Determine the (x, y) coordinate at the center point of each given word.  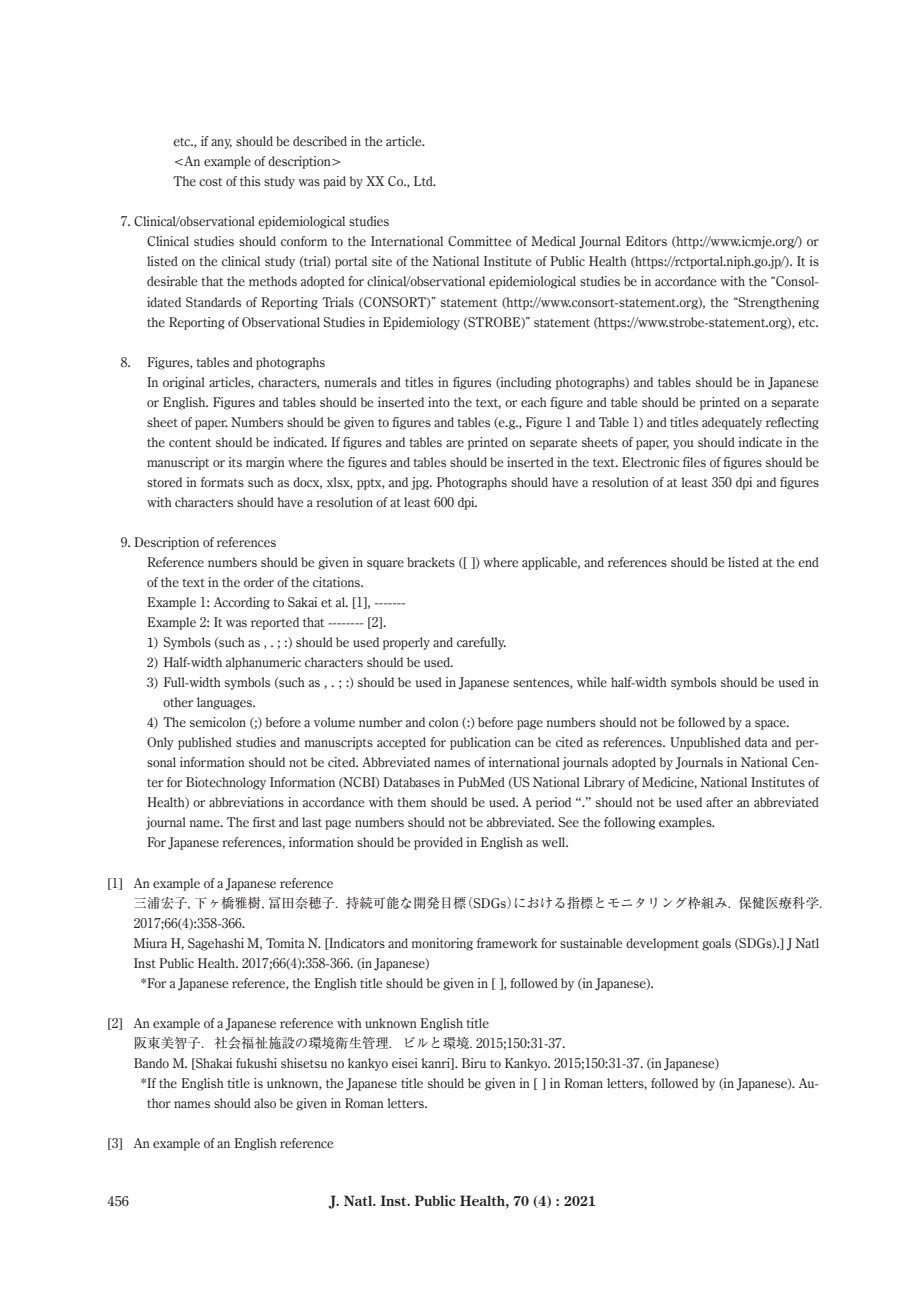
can (524, 743)
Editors (646, 241)
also (265, 1103)
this (250, 181)
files (694, 462)
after (719, 802)
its (235, 462)
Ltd (424, 181)
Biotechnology (226, 783)
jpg (422, 483)
